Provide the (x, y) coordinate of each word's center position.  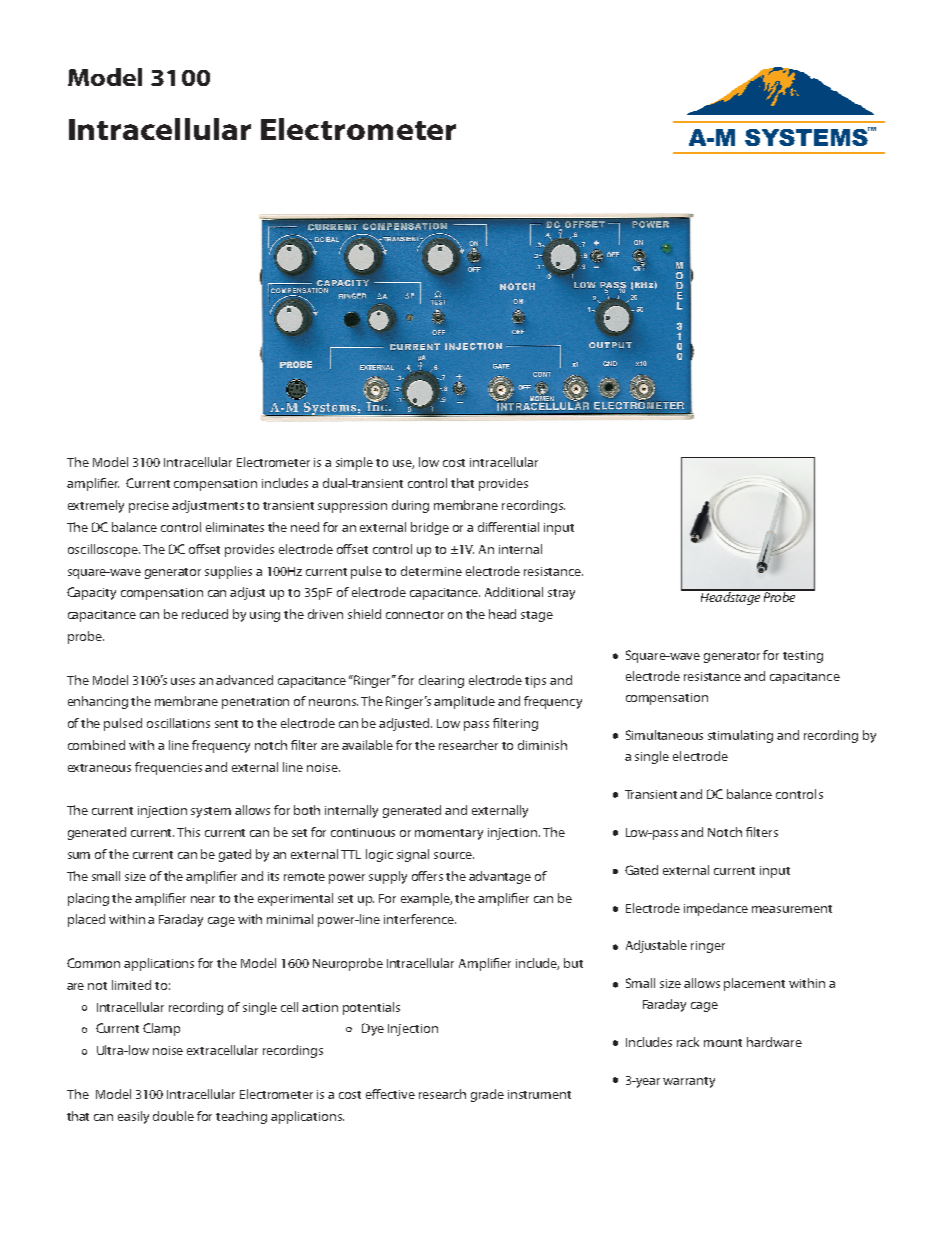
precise (149, 507)
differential (508, 527)
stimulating (740, 736)
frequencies (168, 768)
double (173, 1116)
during (410, 506)
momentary (449, 834)
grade (487, 1095)
